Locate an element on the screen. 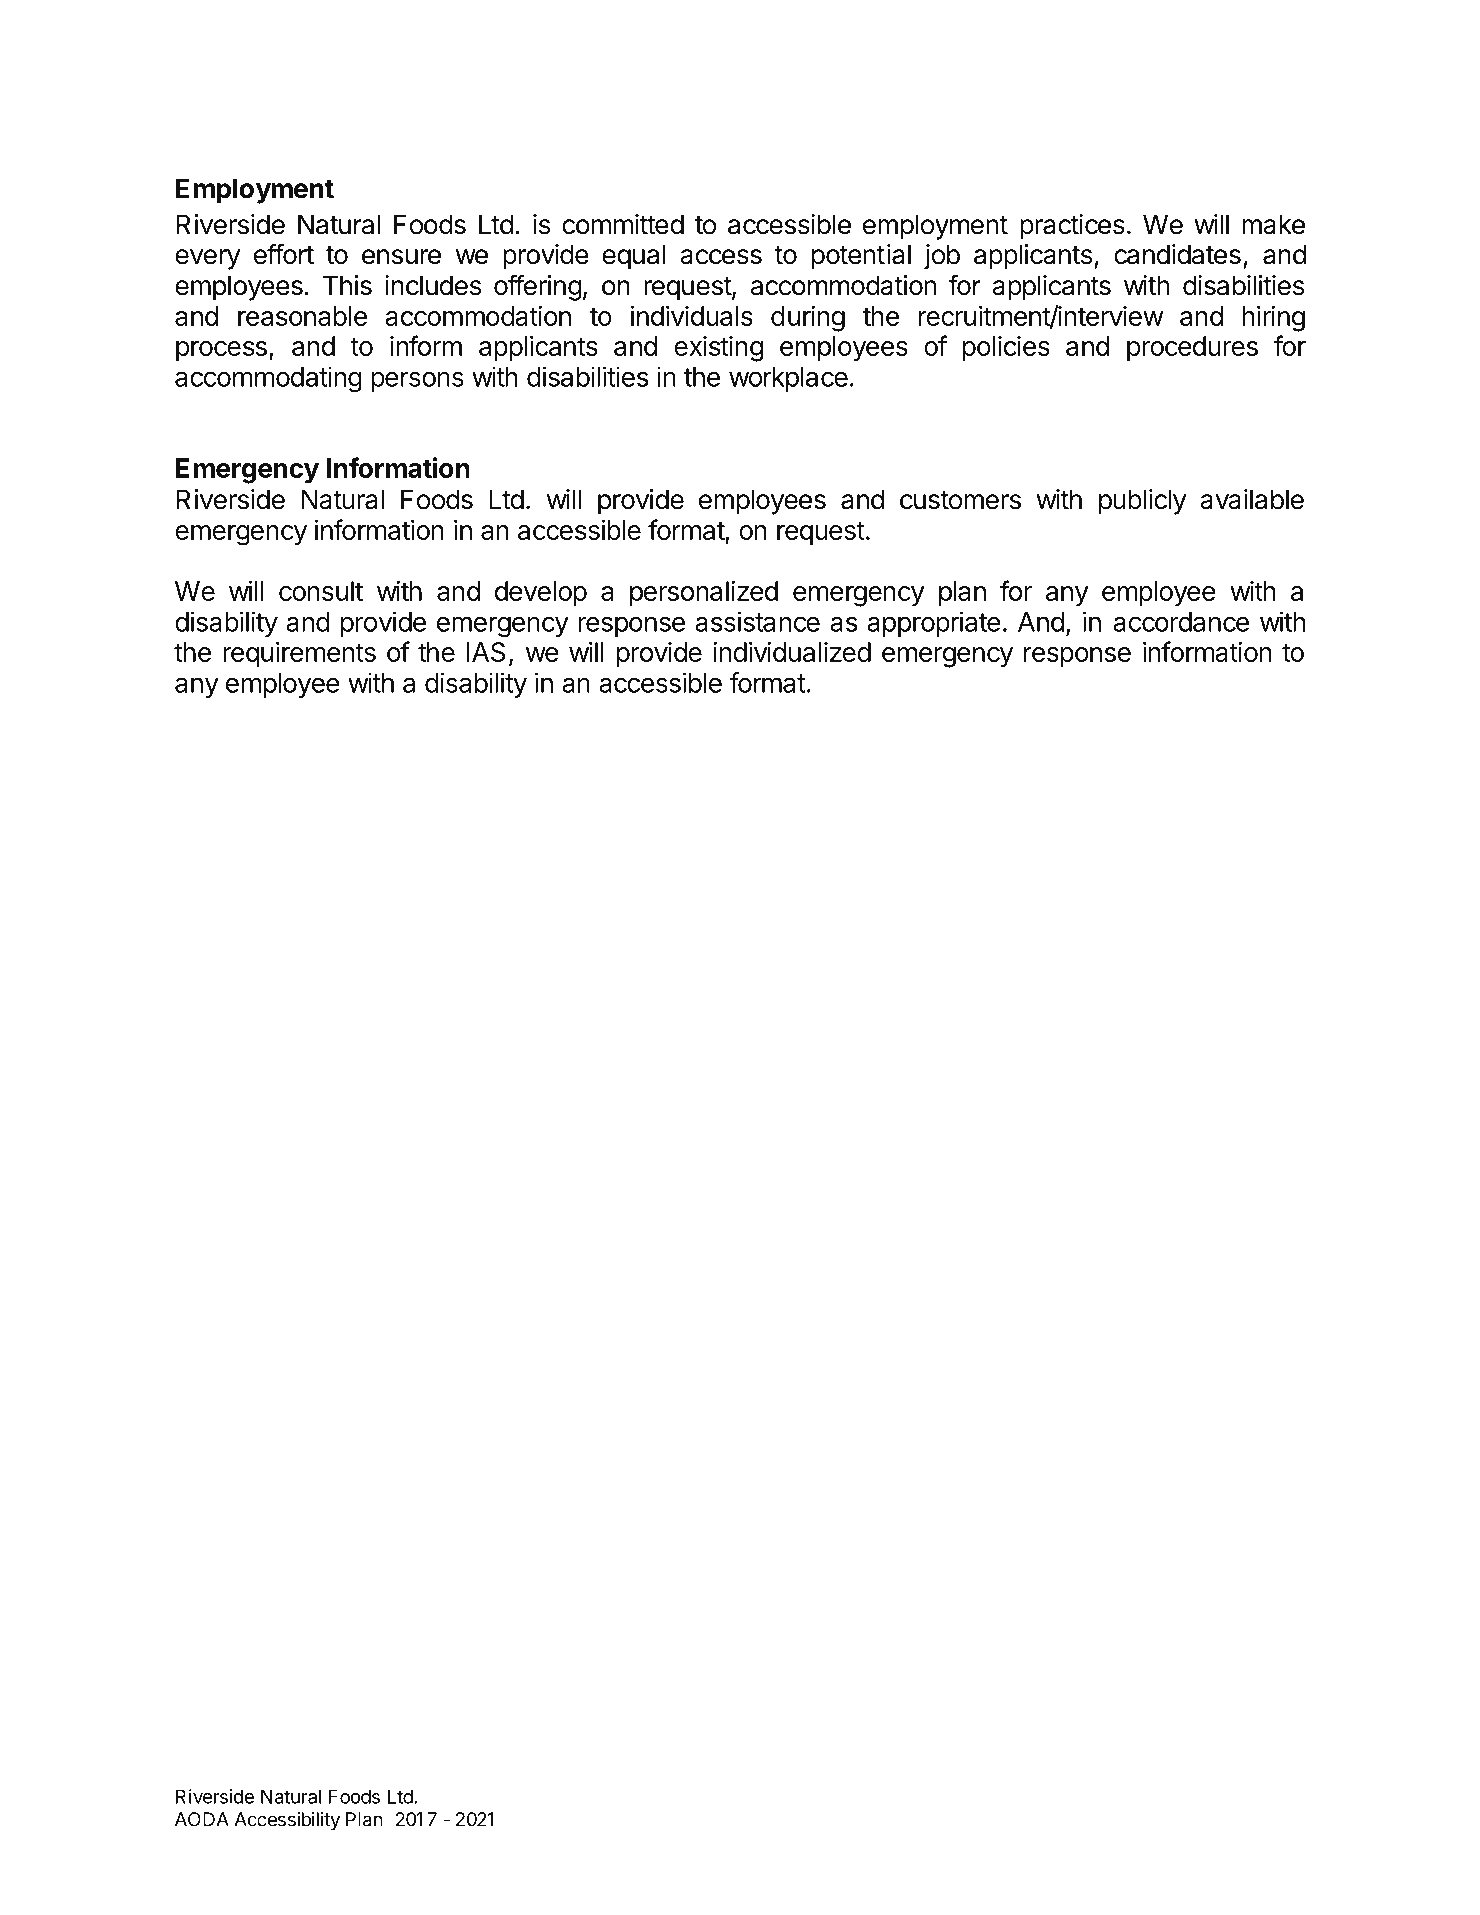  accordance is located at coordinates (1181, 622).
